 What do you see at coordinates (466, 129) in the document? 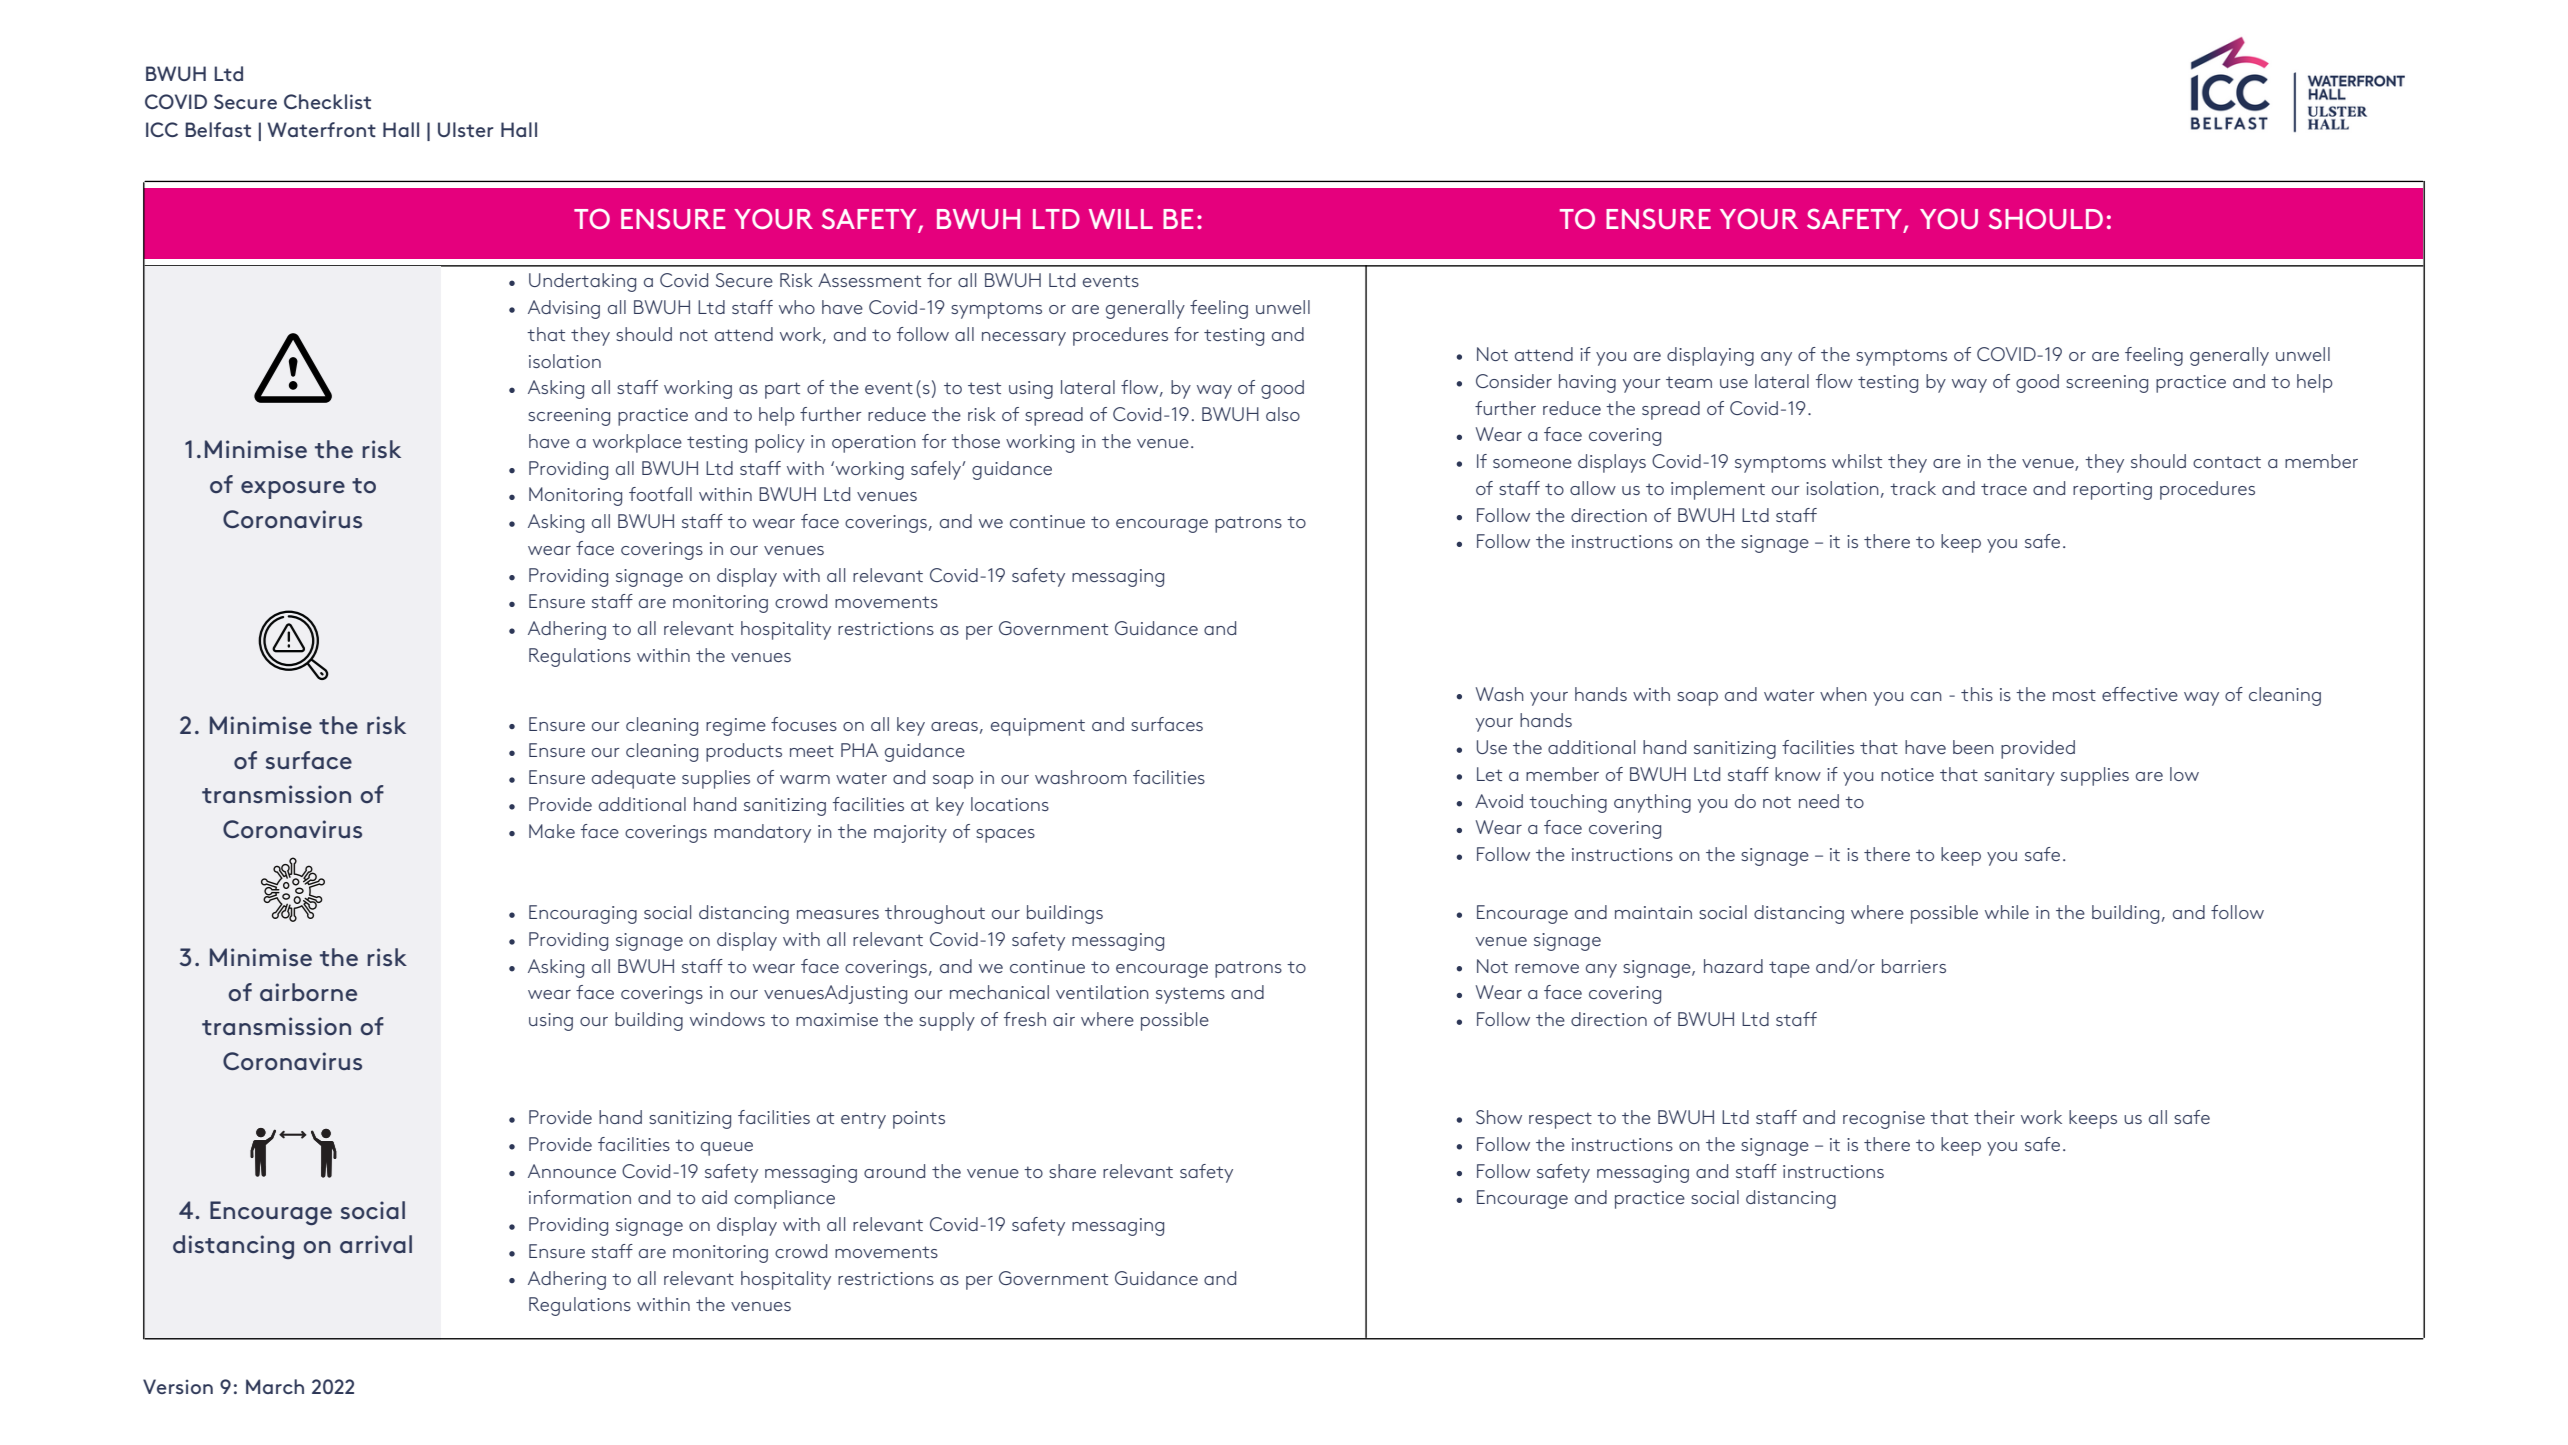
I see `Ulster` at bounding box center [466, 129].
